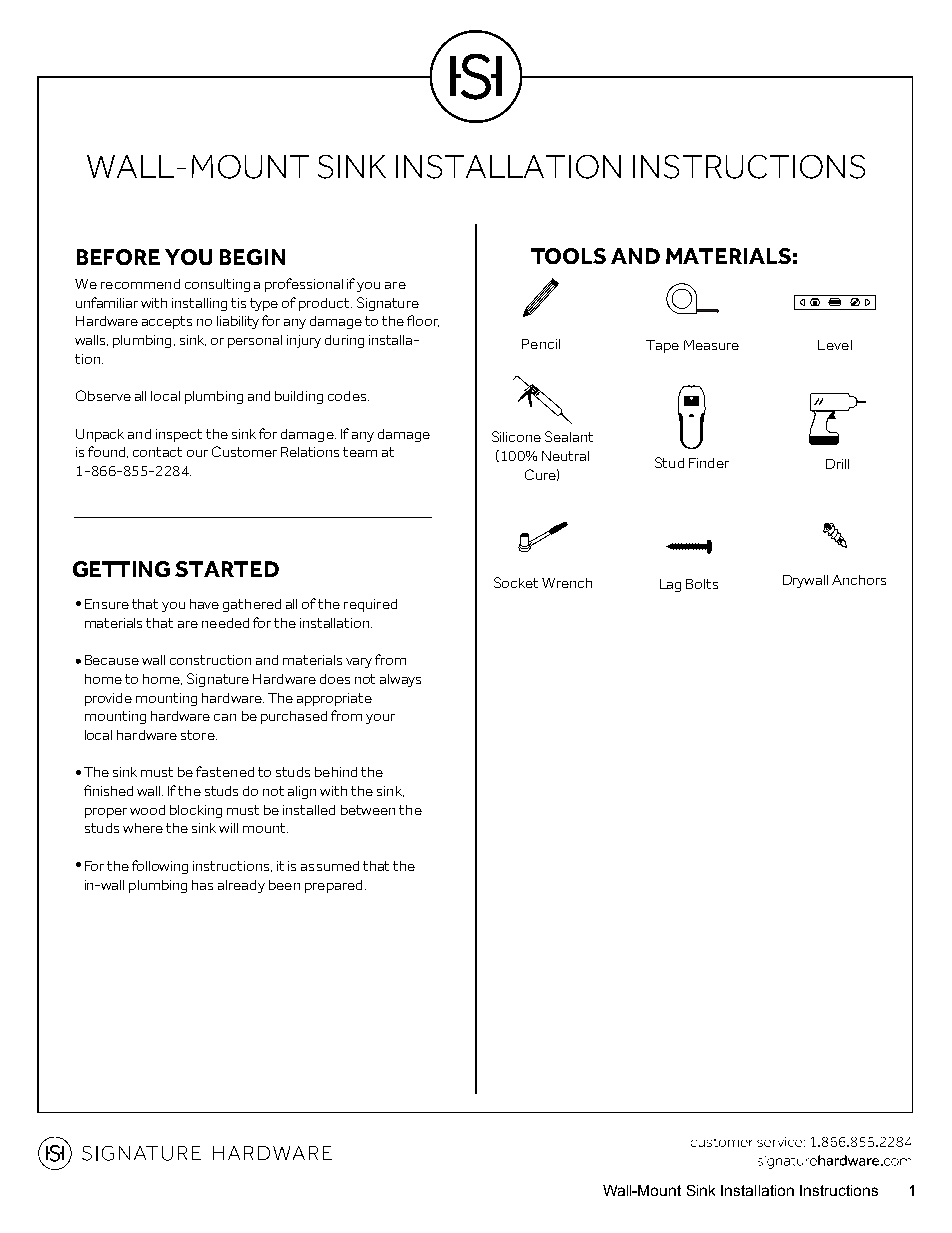  I want to click on Silicone, so click(516, 436).
